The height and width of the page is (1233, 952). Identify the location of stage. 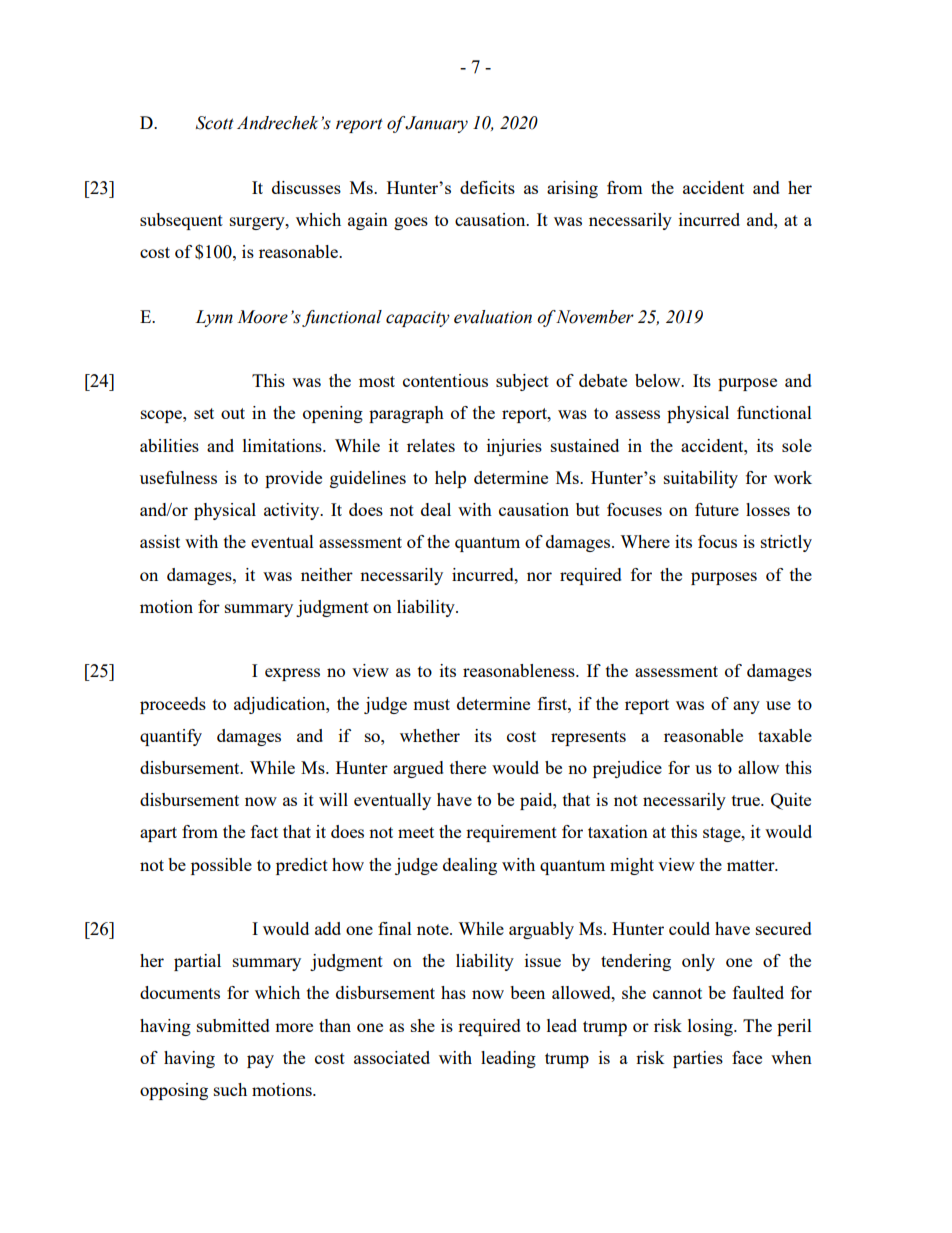
(723, 834).
